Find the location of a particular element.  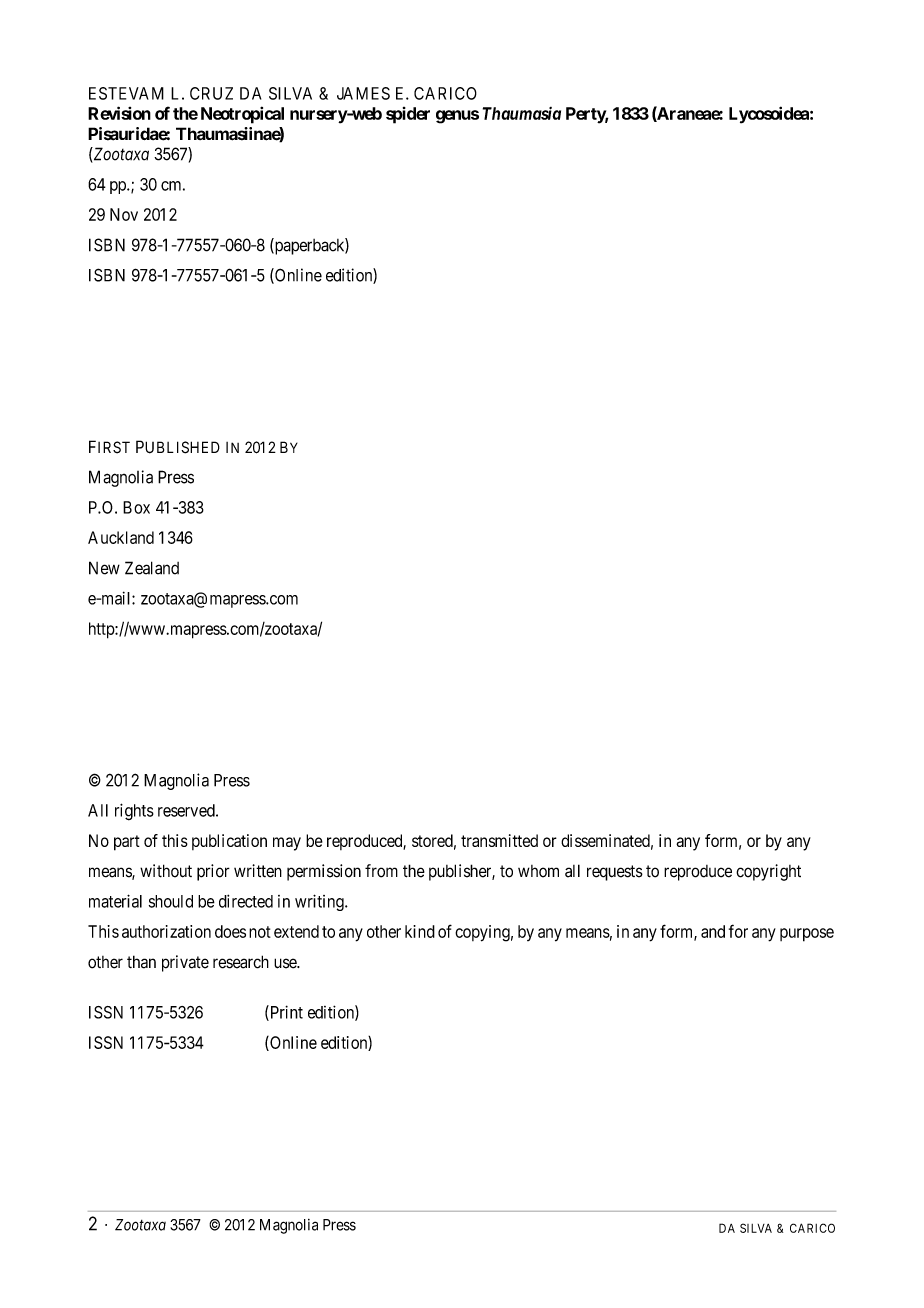

Neotropical is located at coordinates (242, 115).
